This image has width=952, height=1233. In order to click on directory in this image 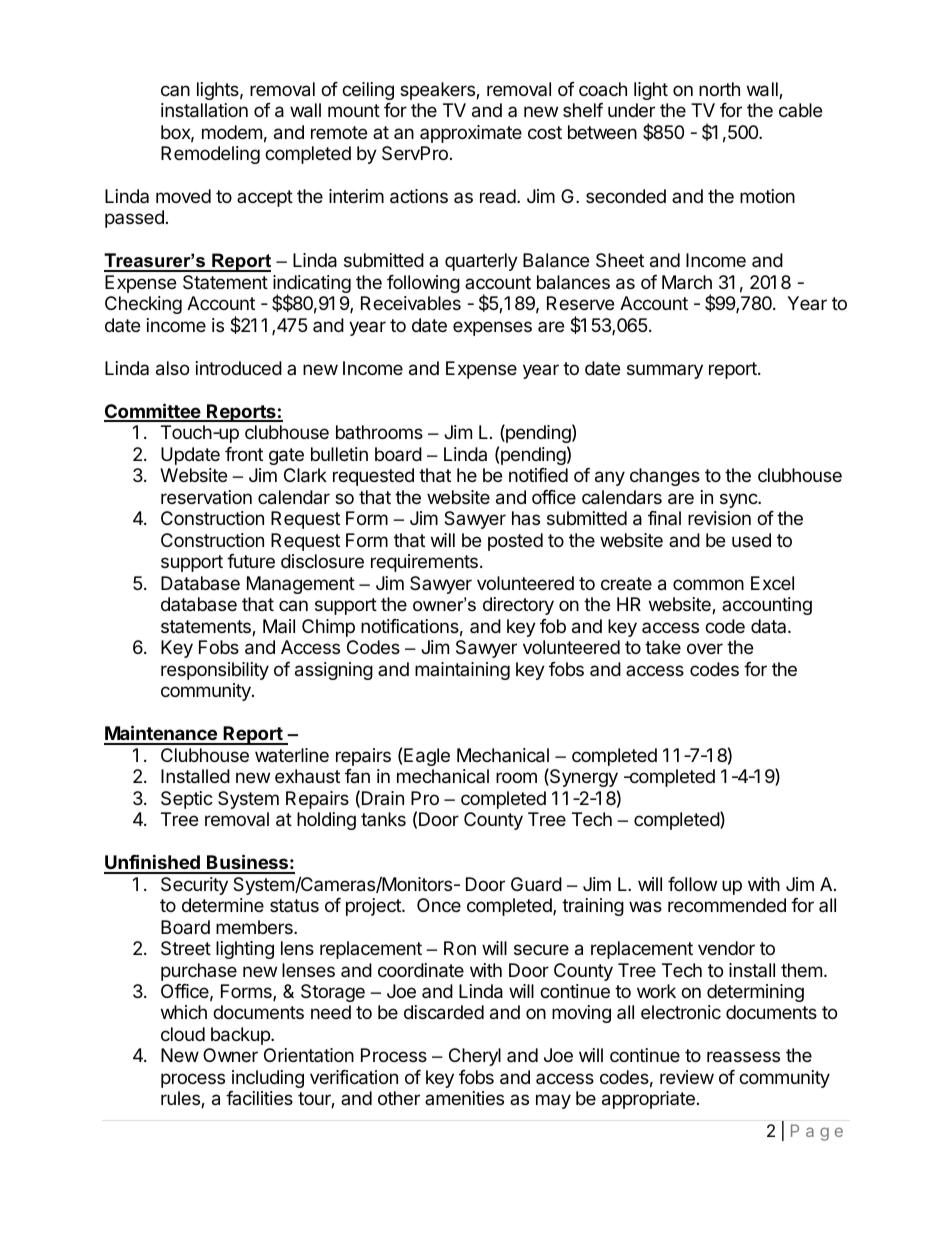, I will do `click(518, 606)`.
